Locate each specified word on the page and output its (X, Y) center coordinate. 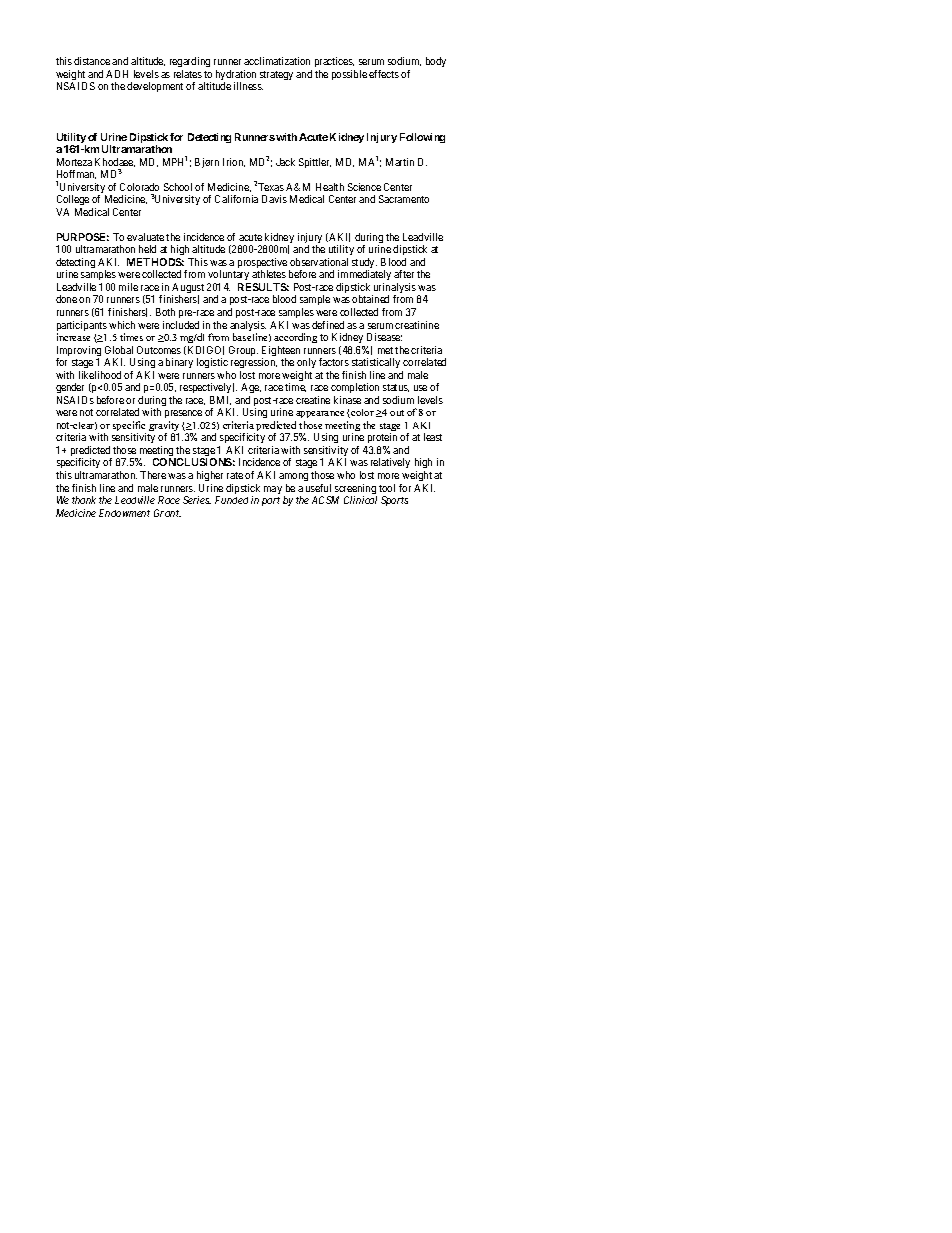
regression (254, 365)
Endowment (124, 513)
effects (384, 74)
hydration (236, 76)
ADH (117, 74)
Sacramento (404, 199)
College (72, 202)
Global (119, 350)
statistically (377, 365)
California (236, 199)
